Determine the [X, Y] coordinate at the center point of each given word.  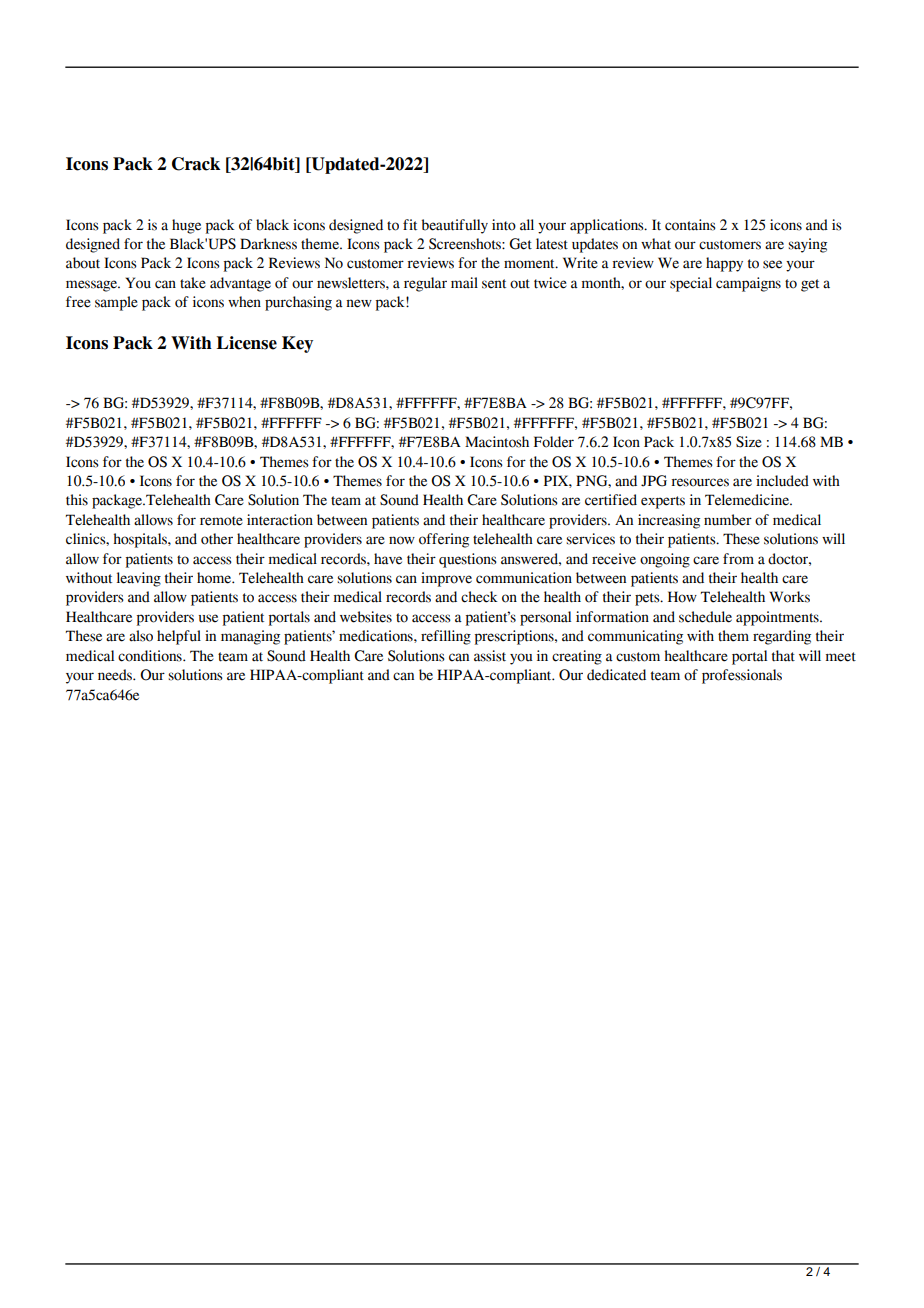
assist [490, 656]
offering [444, 540]
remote [221, 521]
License [246, 343]
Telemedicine [748, 500]
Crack [196, 164]
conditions [151, 656]
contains [690, 225]
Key [297, 344]
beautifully [455, 226]
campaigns [748, 284]
